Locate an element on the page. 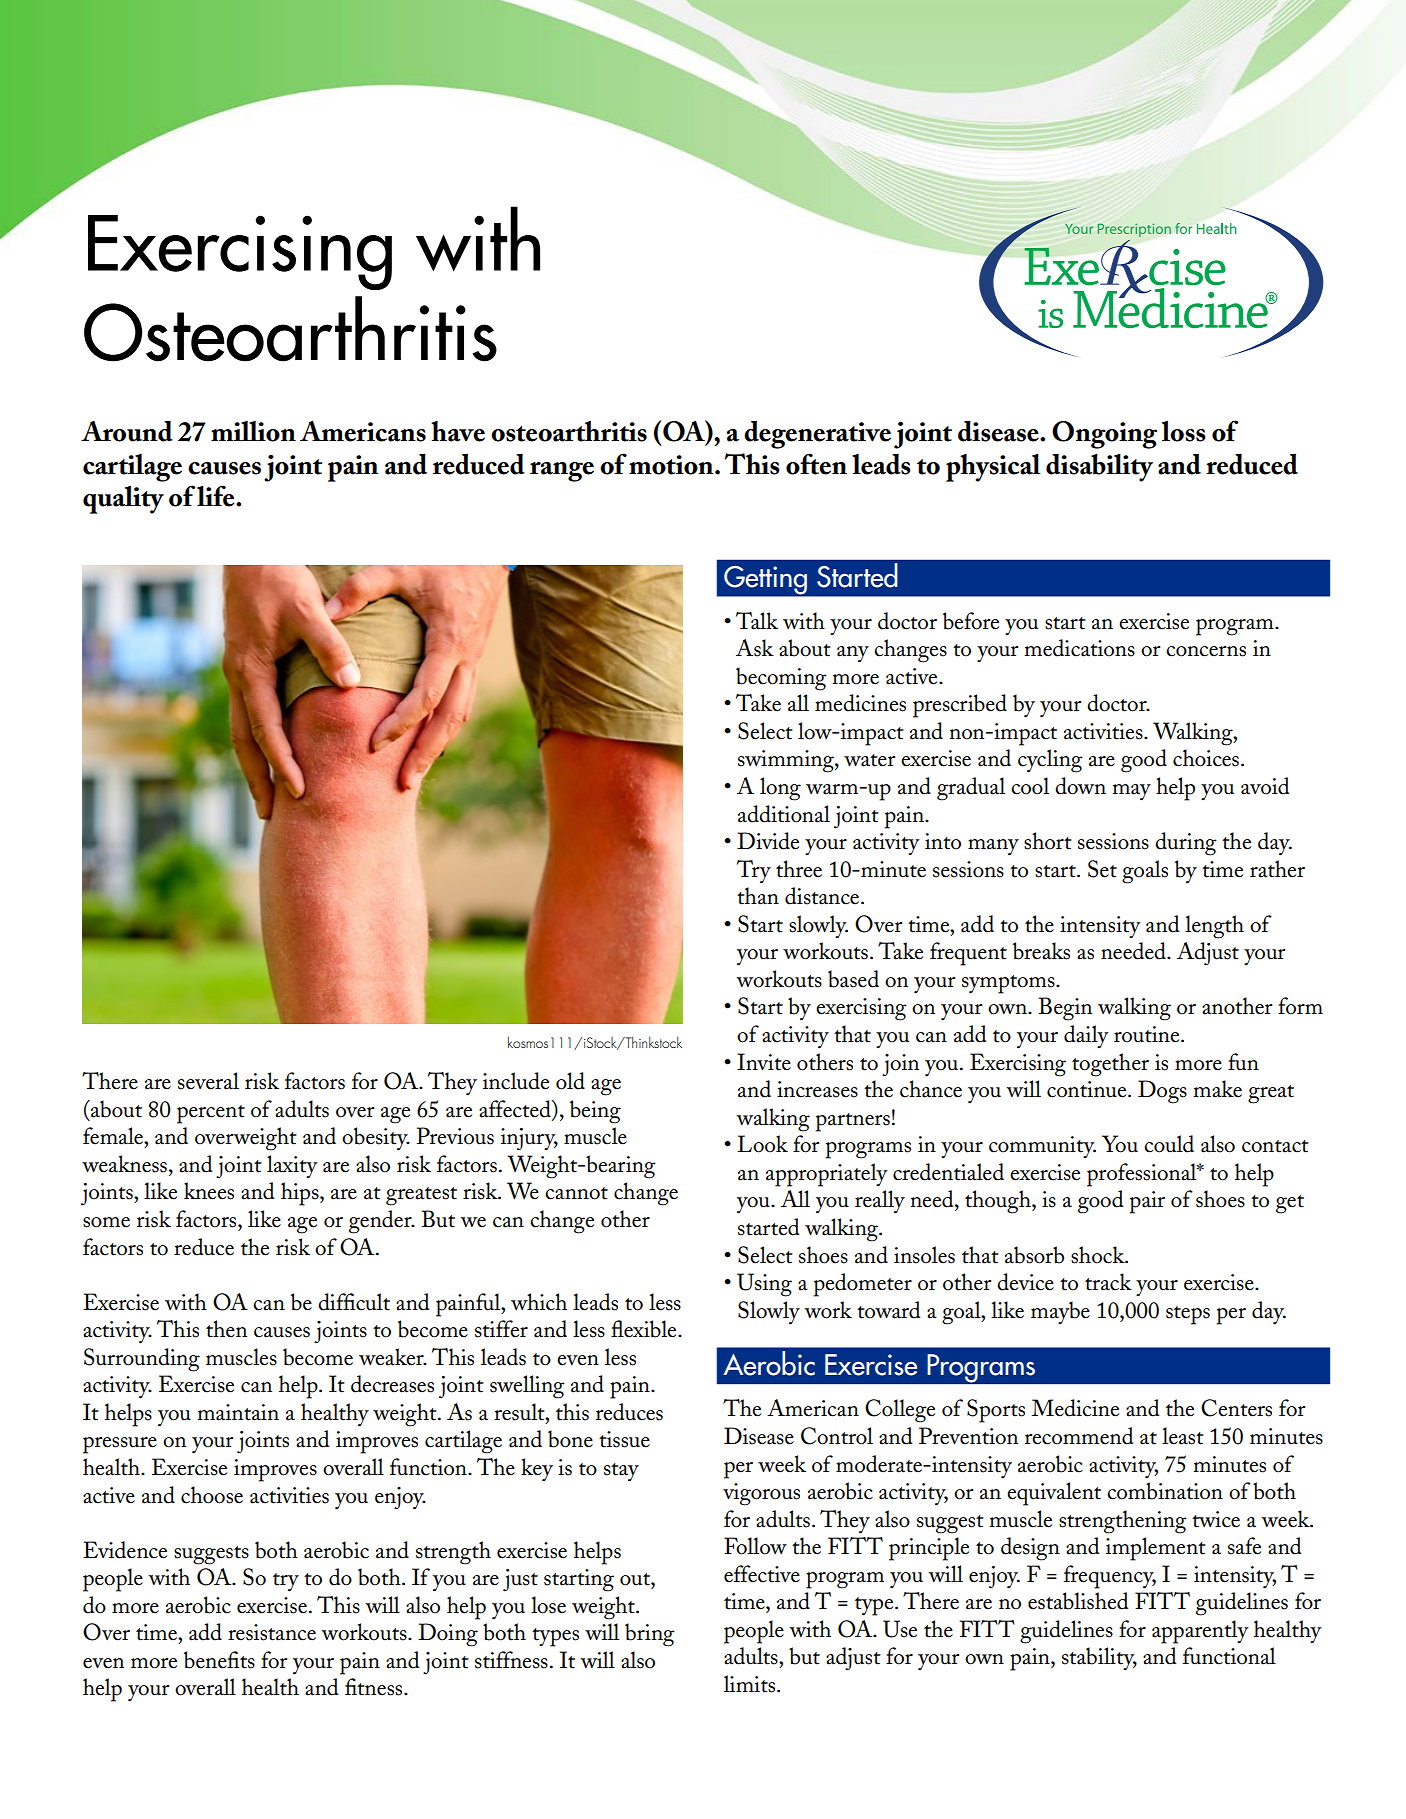 This page has width=1406, height=1819. life is located at coordinates (217, 496).
